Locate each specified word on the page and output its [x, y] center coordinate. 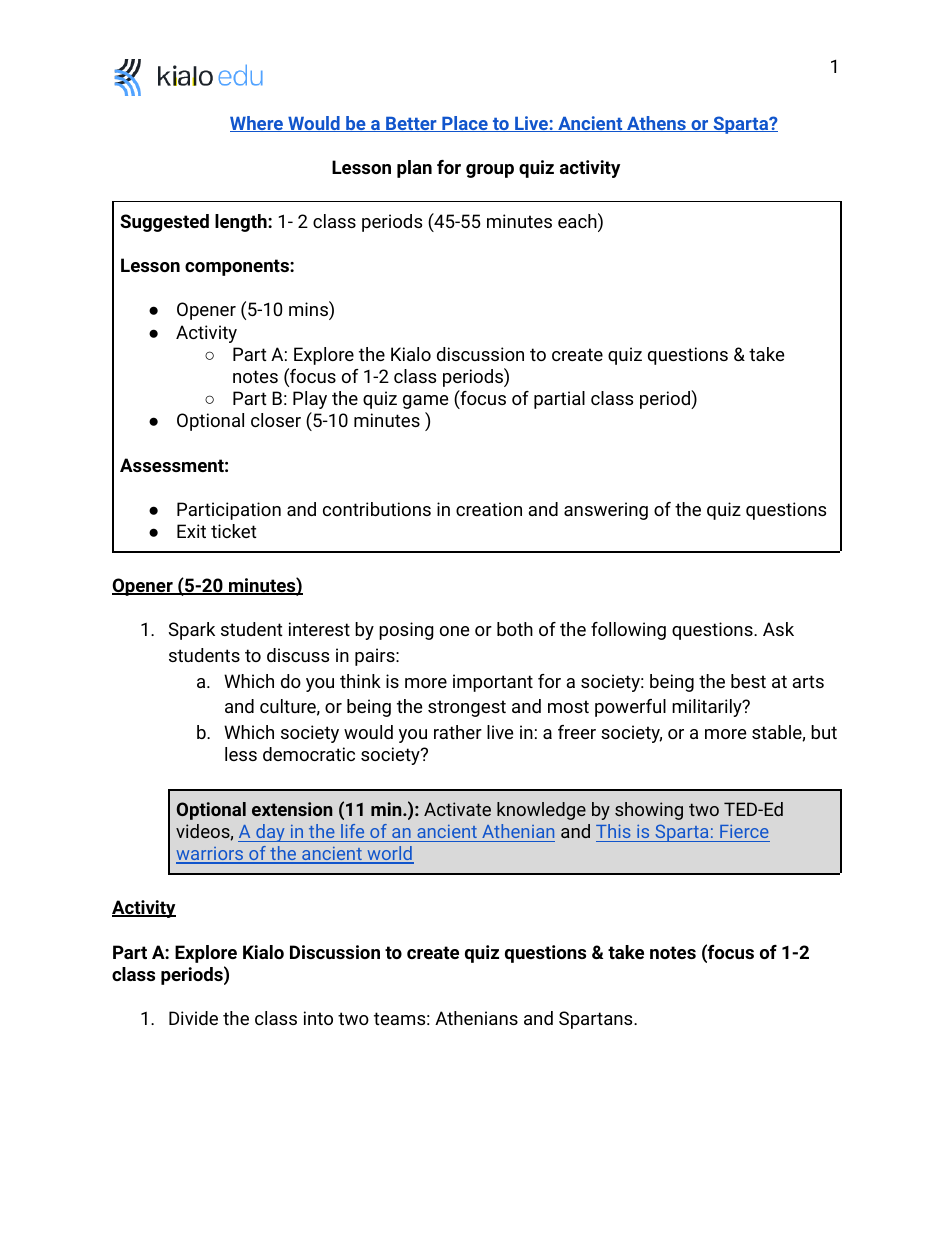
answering [606, 511]
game [425, 402]
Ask [778, 629]
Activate [457, 809]
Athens [656, 124]
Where [258, 124]
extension [292, 809]
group [490, 171]
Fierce [744, 831]
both [515, 629]
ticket [234, 531]
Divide [193, 1018]
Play [310, 400]
